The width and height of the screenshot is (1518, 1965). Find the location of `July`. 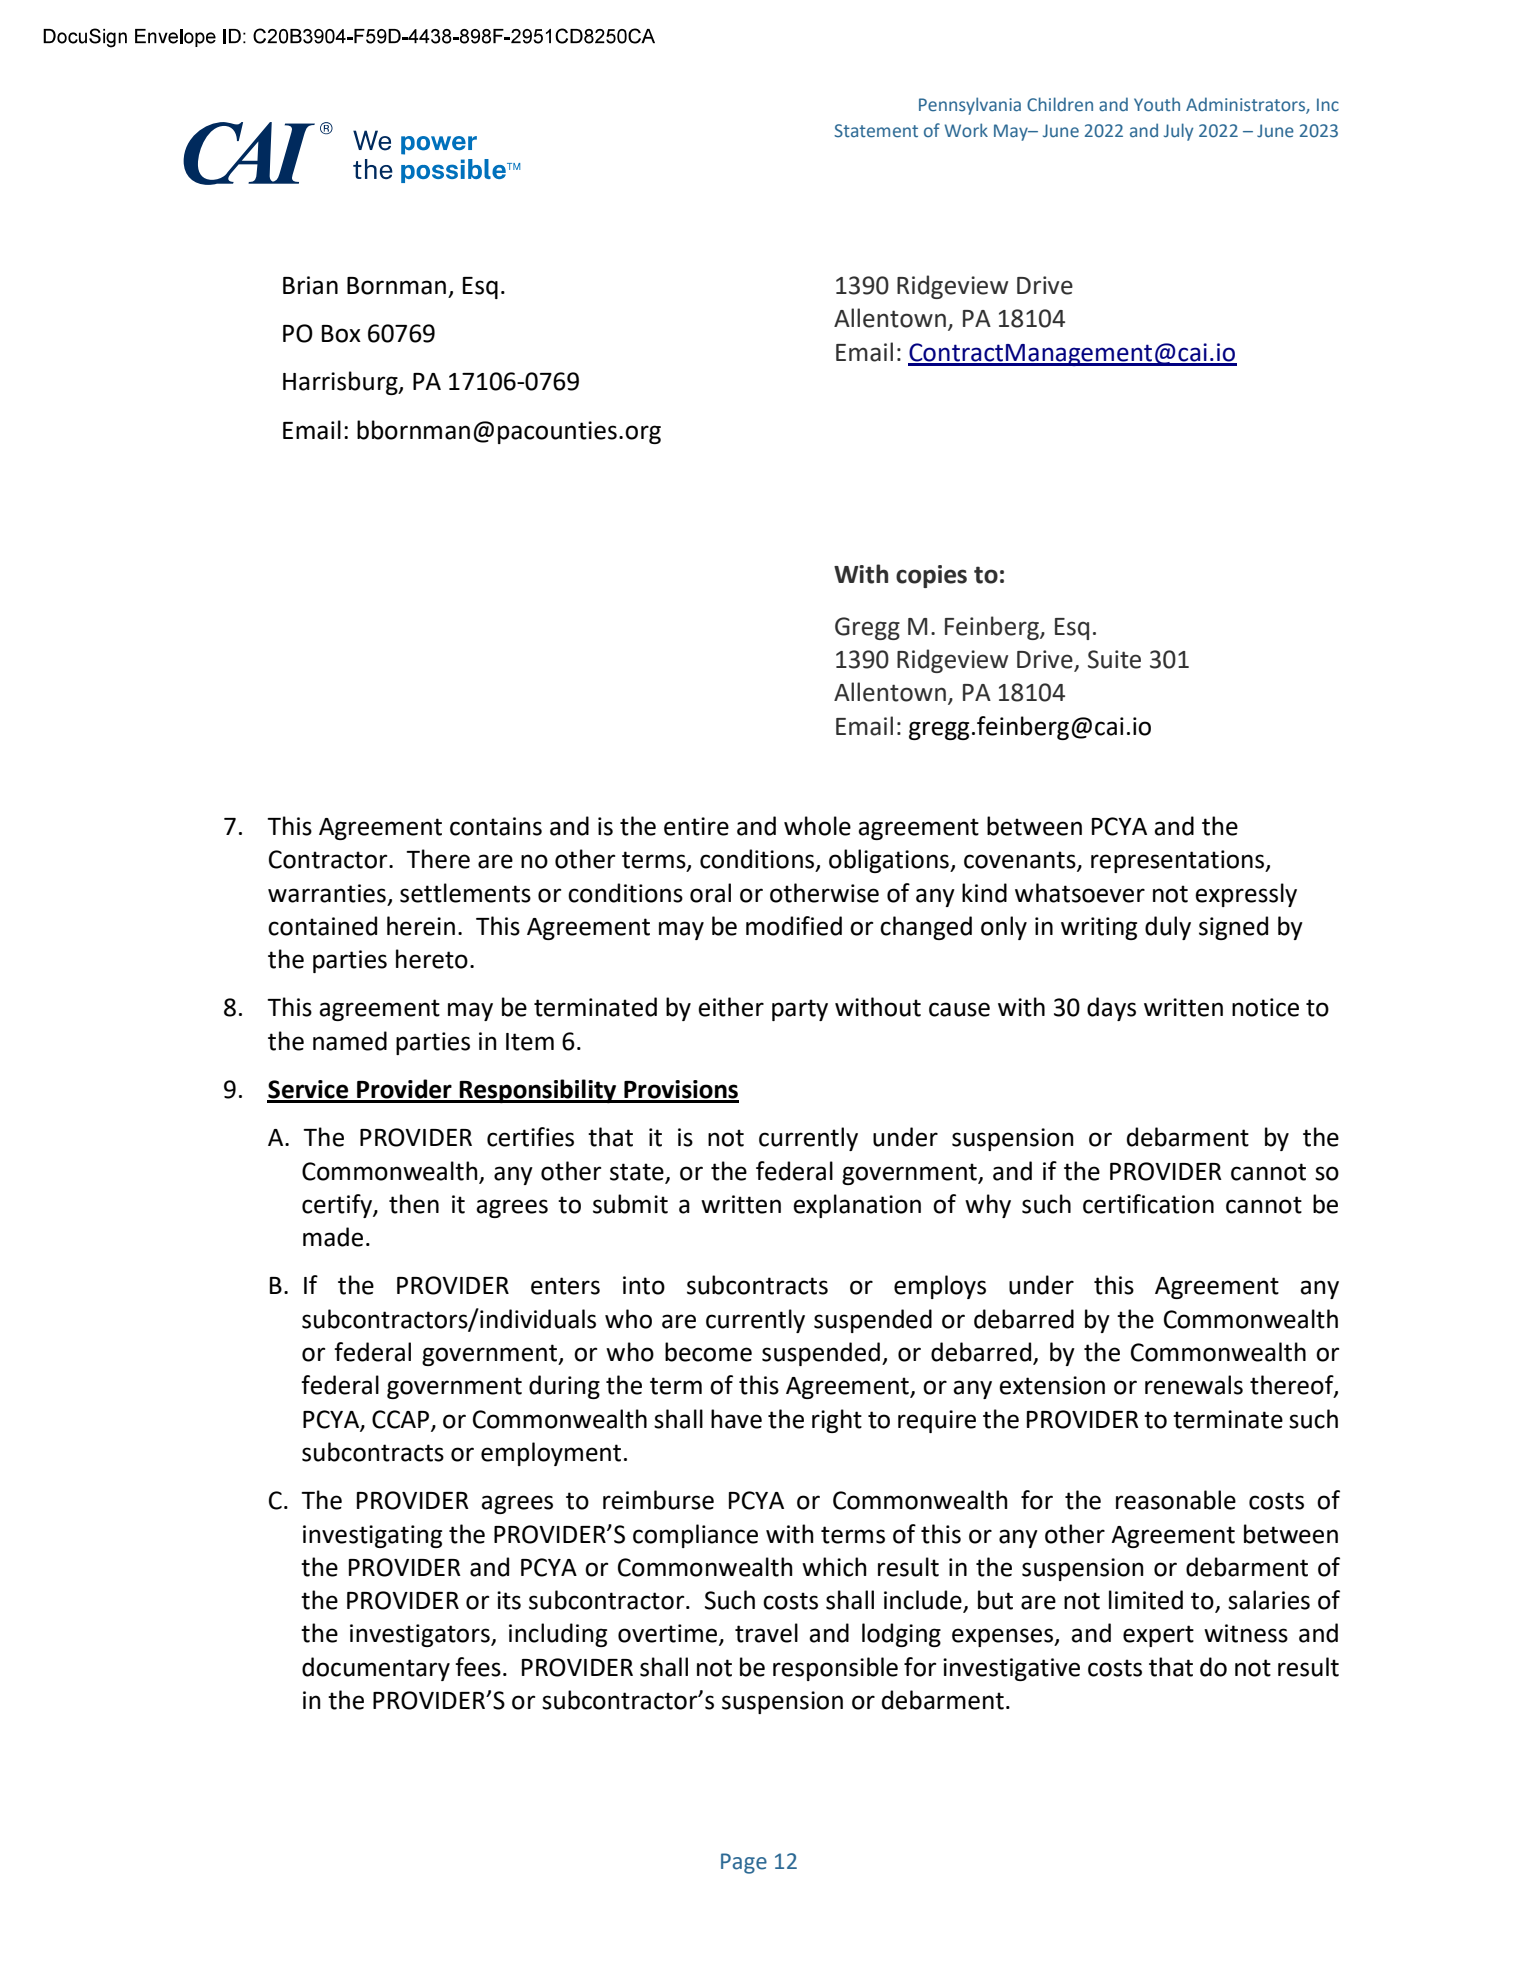

July is located at coordinates (1178, 132).
